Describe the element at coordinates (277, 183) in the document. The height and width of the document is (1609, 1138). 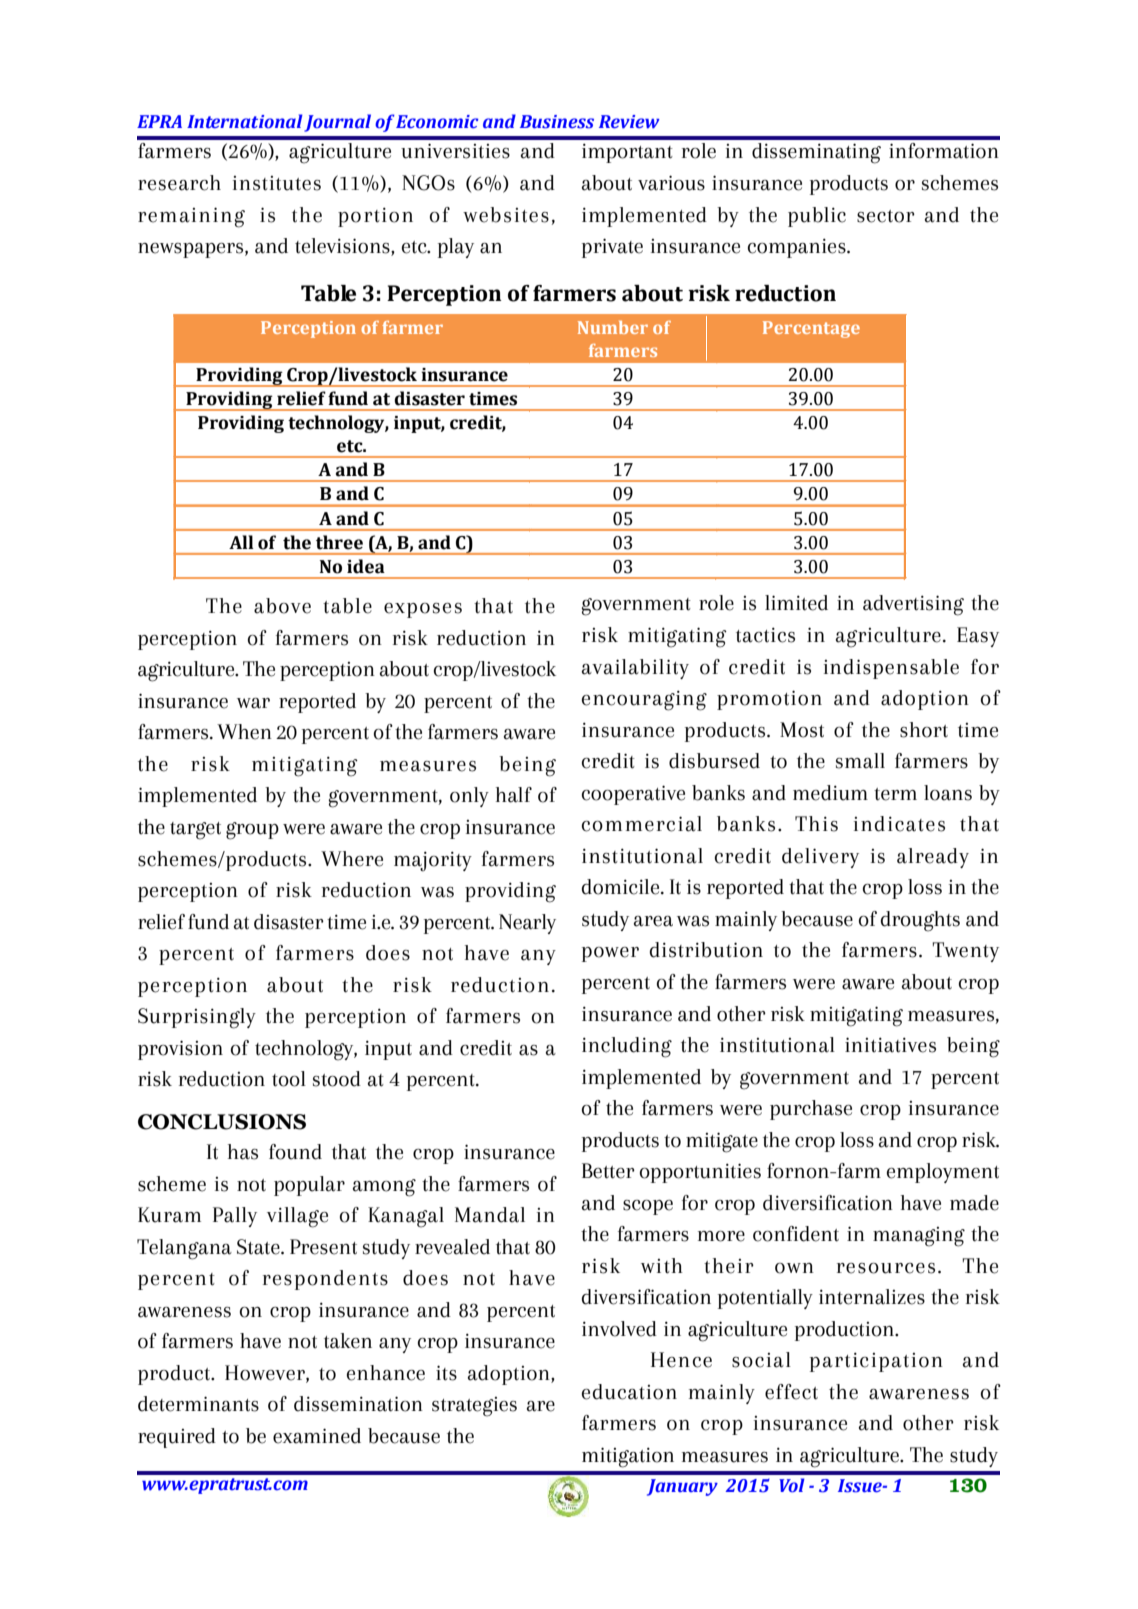
I see `institutes` at that location.
